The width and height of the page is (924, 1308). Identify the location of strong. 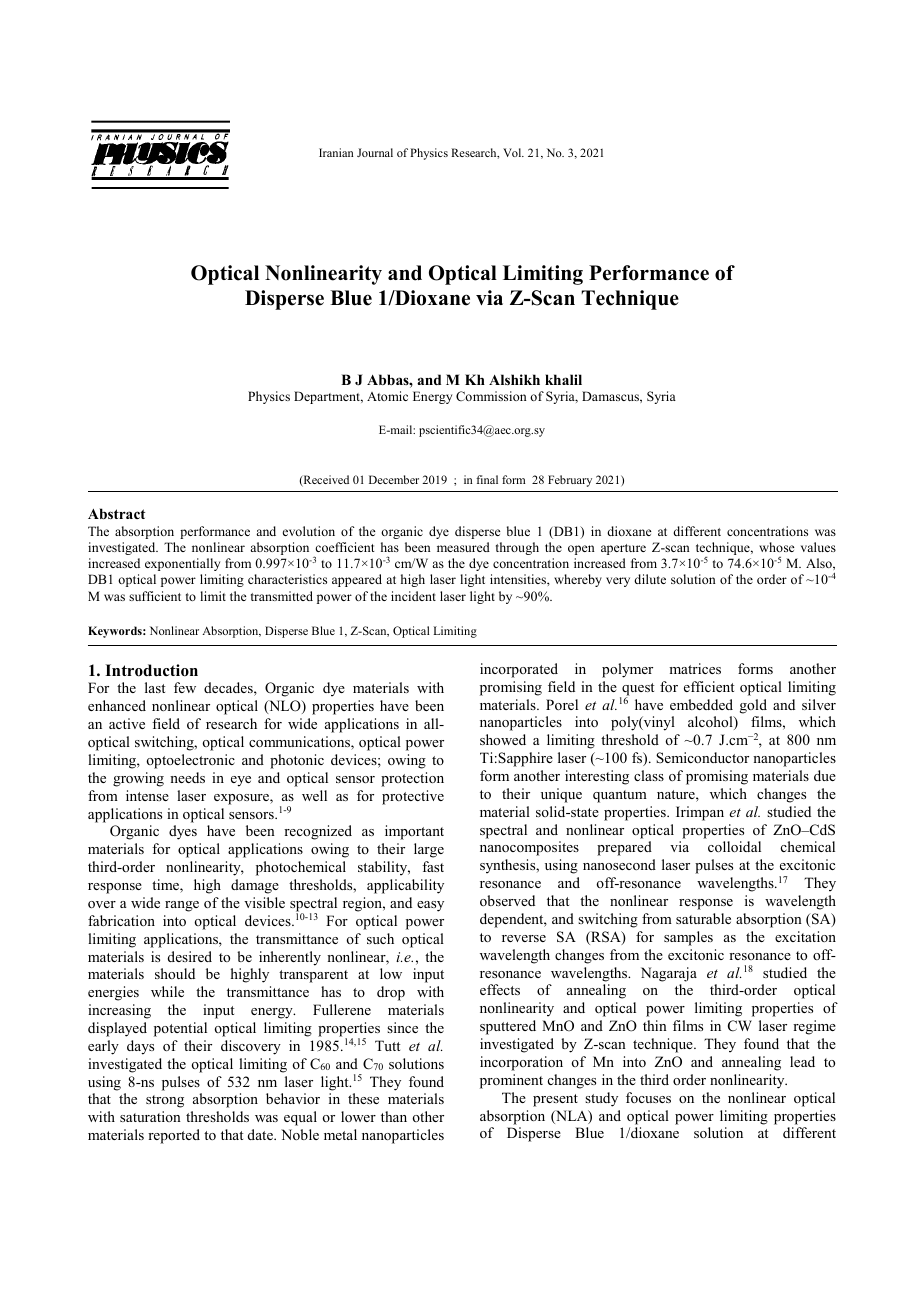
(165, 1101).
